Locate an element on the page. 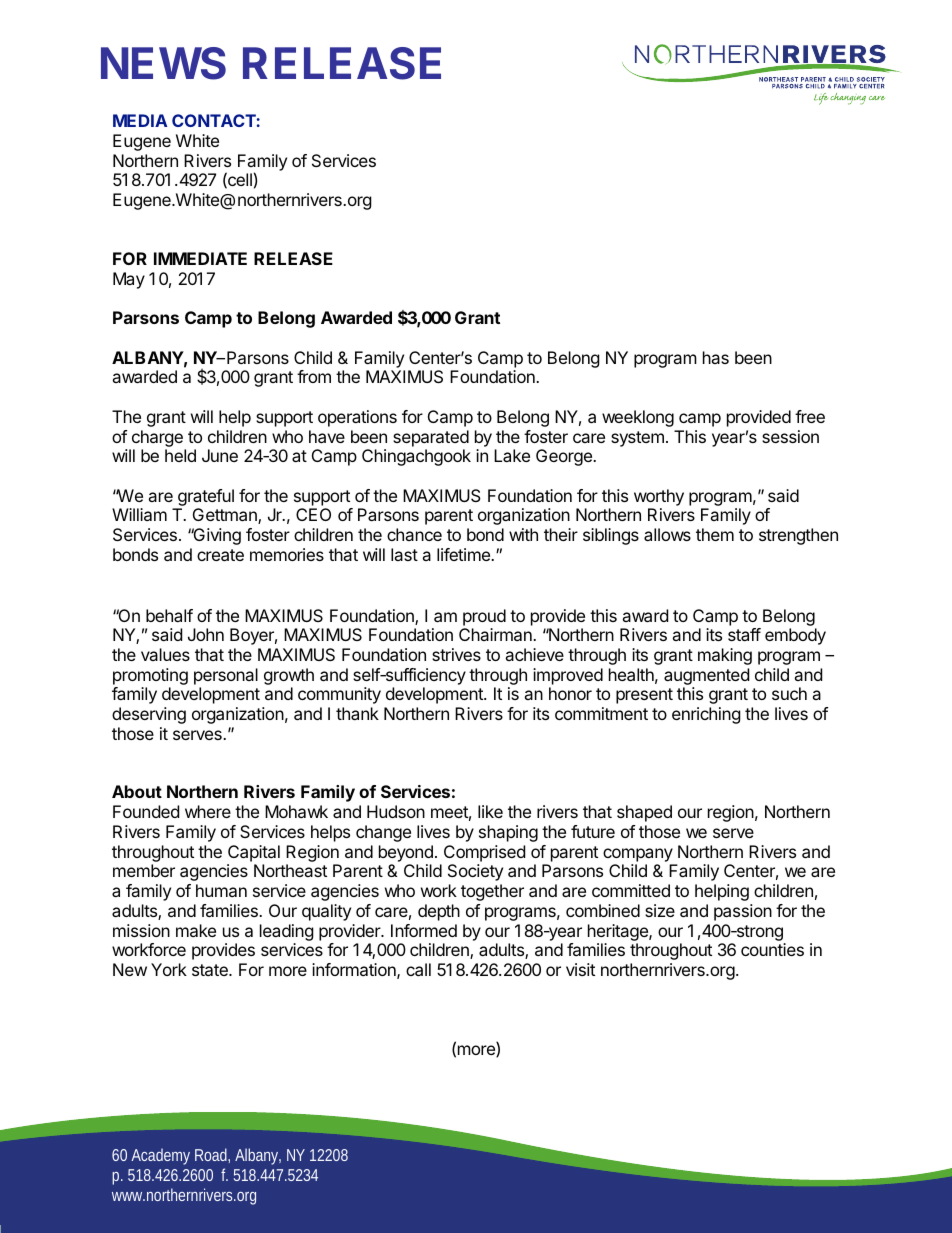 This document has height=1233, width=952. Academy is located at coordinates (160, 1156).
